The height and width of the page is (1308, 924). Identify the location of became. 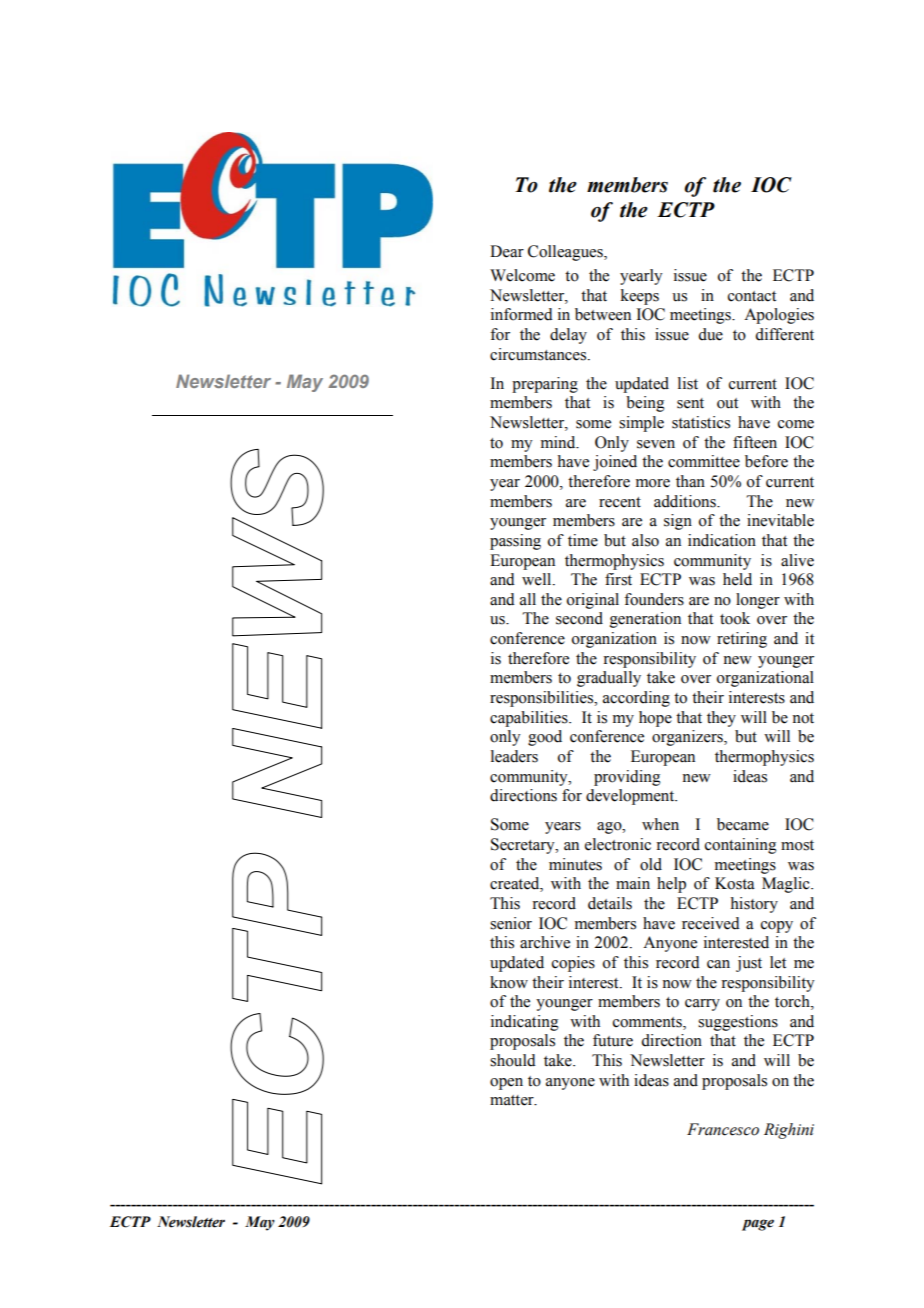
(743, 824).
